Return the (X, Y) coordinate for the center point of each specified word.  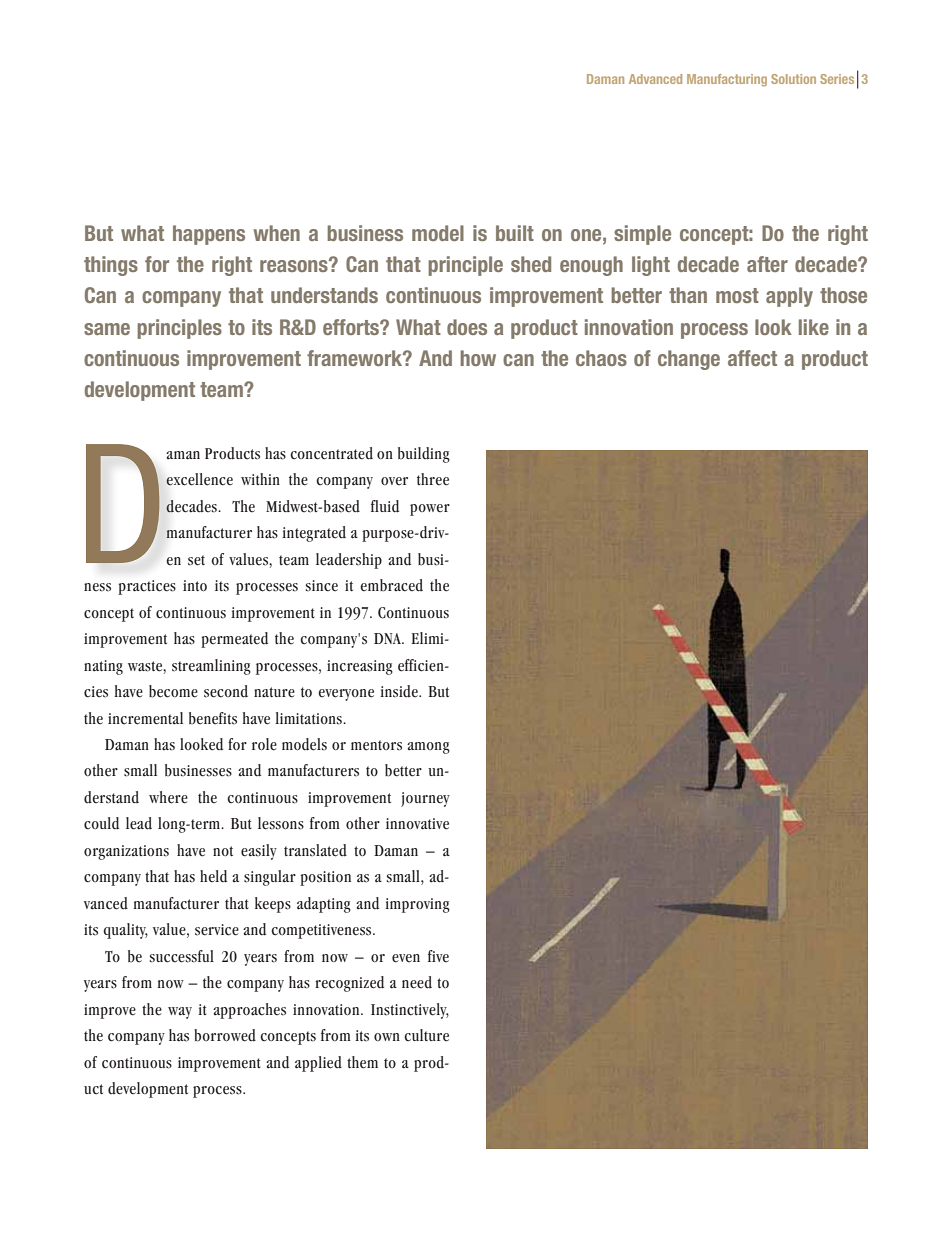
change (689, 360)
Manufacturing (727, 80)
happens (209, 235)
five (438, 956)
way (180, 1013)
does (467, 327)
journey (425, 799)
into (195, 586)
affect (752, 358)
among (428, 748)
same (107, 329)
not (223, 851)
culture (426, 1035)
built (515, 233)
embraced (391, 585)
